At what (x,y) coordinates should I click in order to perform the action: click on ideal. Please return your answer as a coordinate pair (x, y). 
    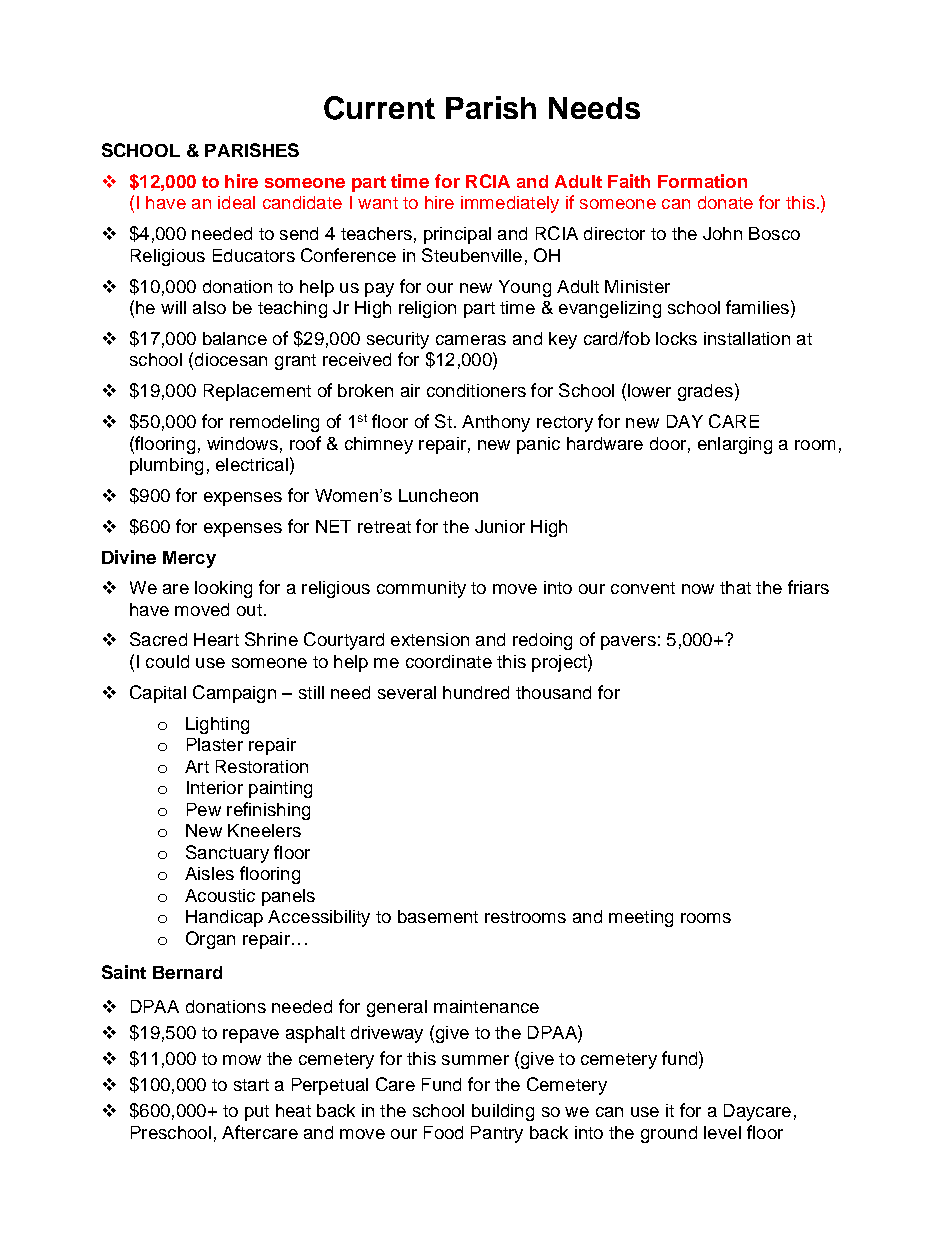
    Looking at the image, I should click on (236, 202).
